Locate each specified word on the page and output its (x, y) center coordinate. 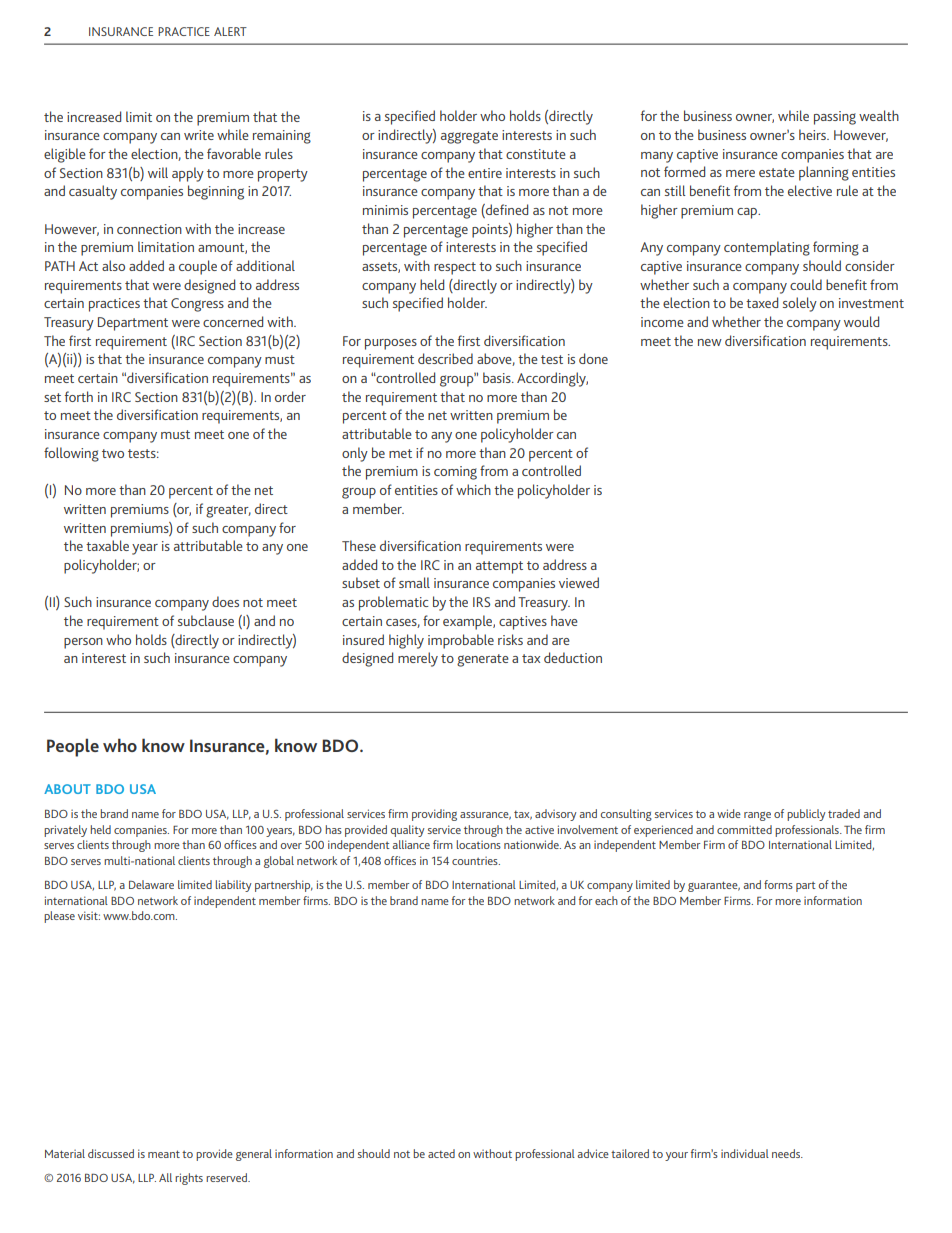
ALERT (230, 31)
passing (835, 118)
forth (79, 396)
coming (455, 473)
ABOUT (67, 789)
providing (434, 815)
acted (441, 1153)
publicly (806, 815)
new (710, 342)
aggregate (469, 137)
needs (787, 1153)
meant (164, 1154)
